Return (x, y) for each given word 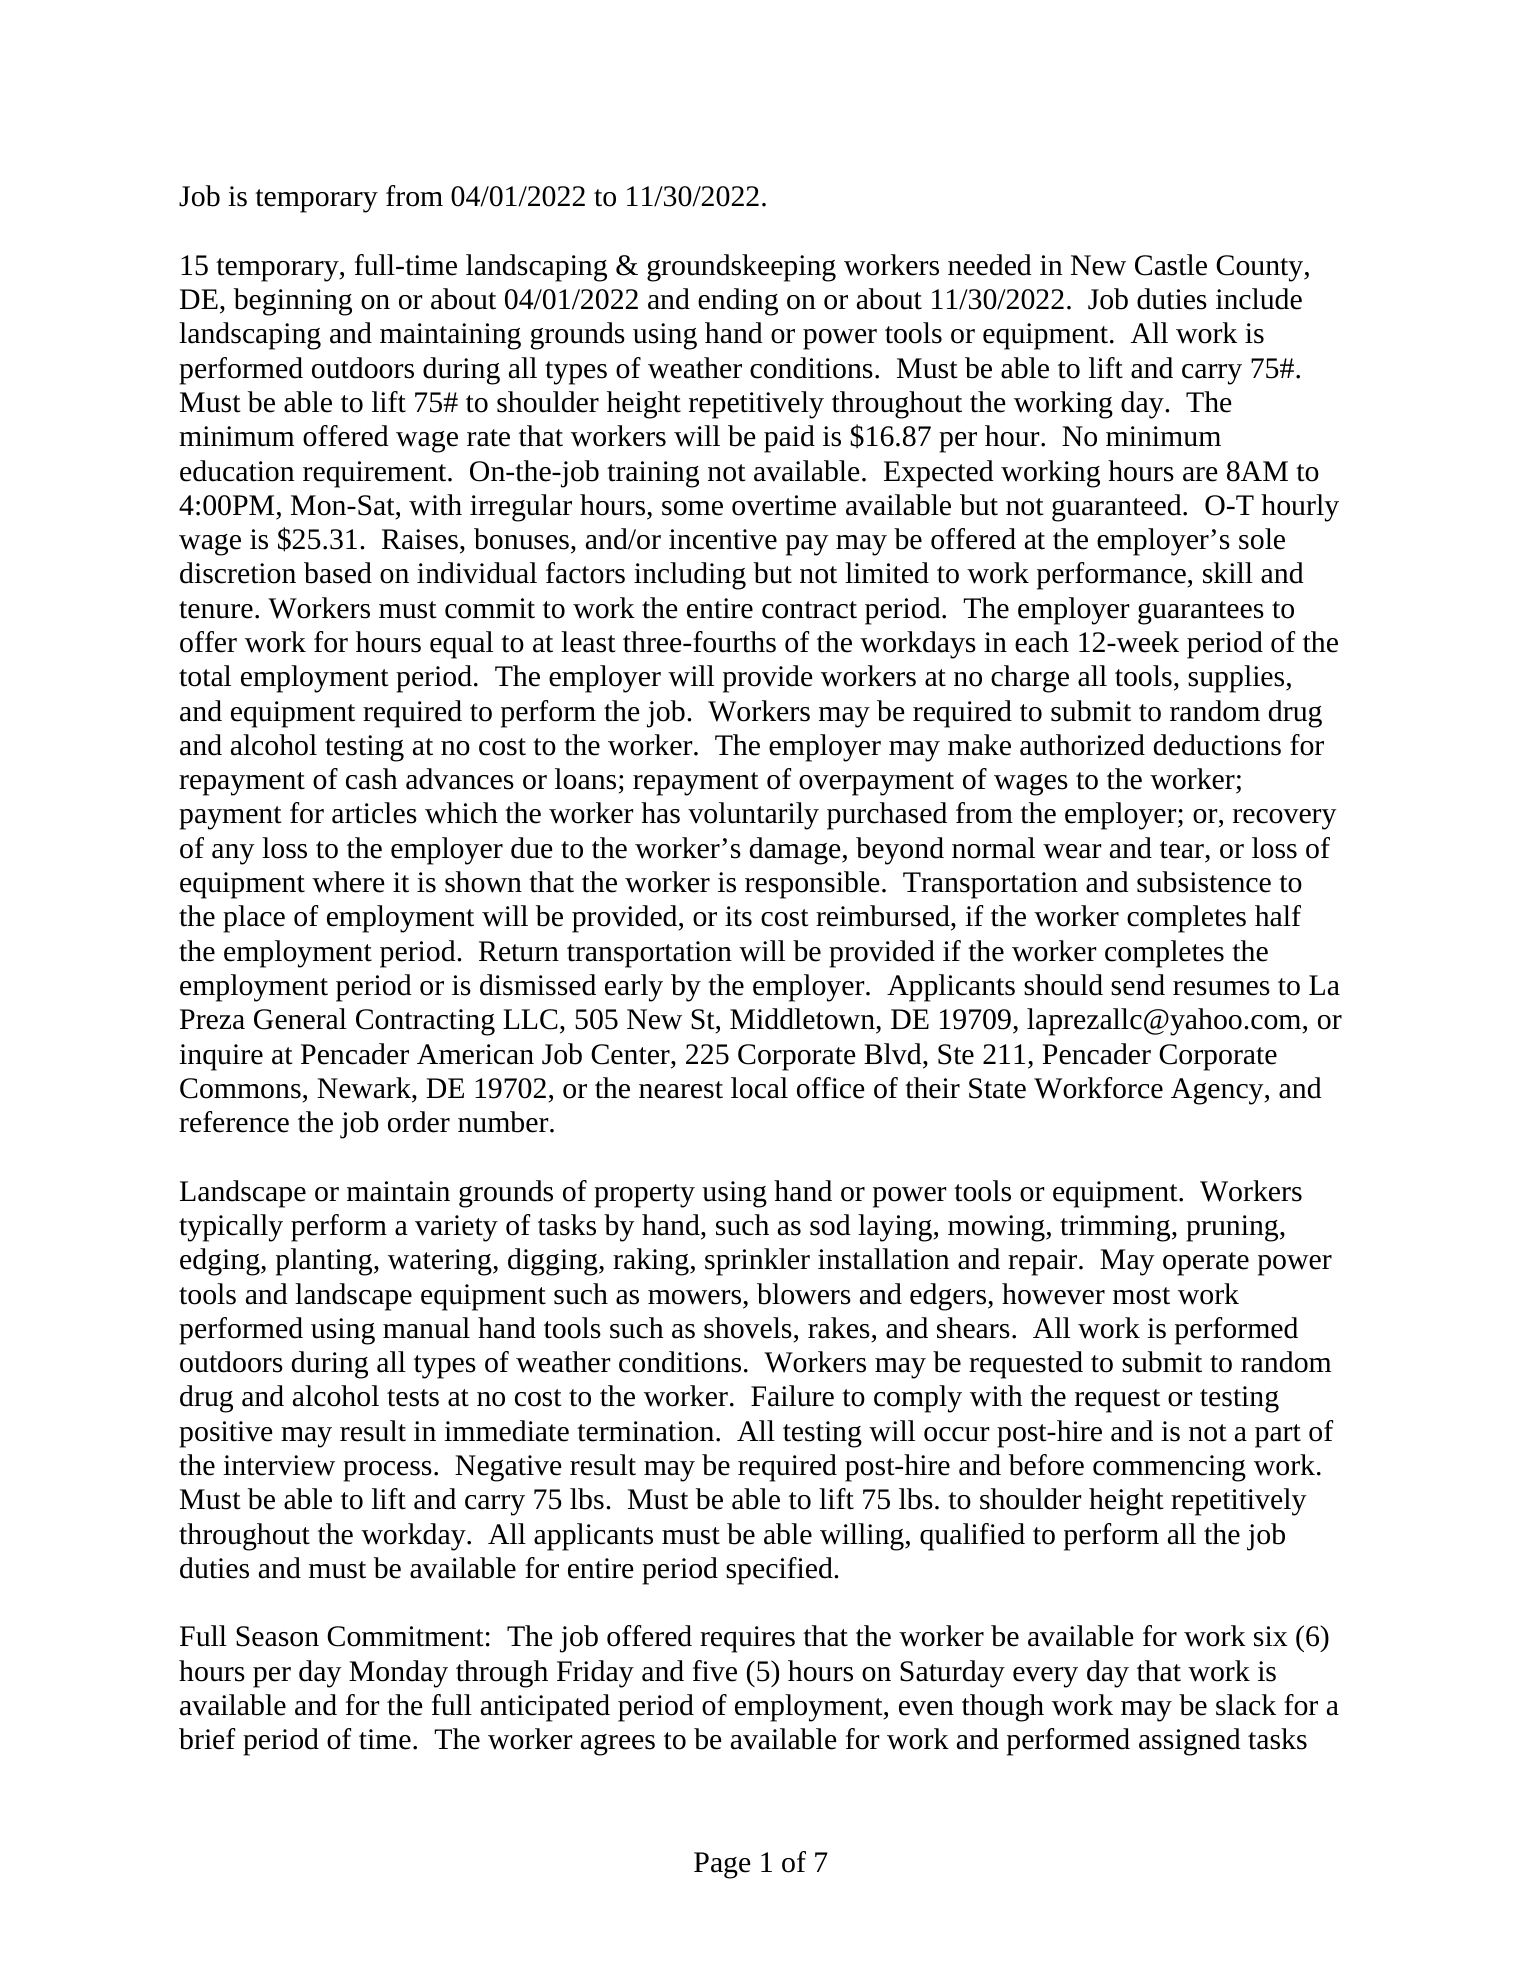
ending (738, 302)
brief (207, 1739)
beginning (293, 302)
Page (722, 1865)
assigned (1190, 1742)
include (1259, 299)
